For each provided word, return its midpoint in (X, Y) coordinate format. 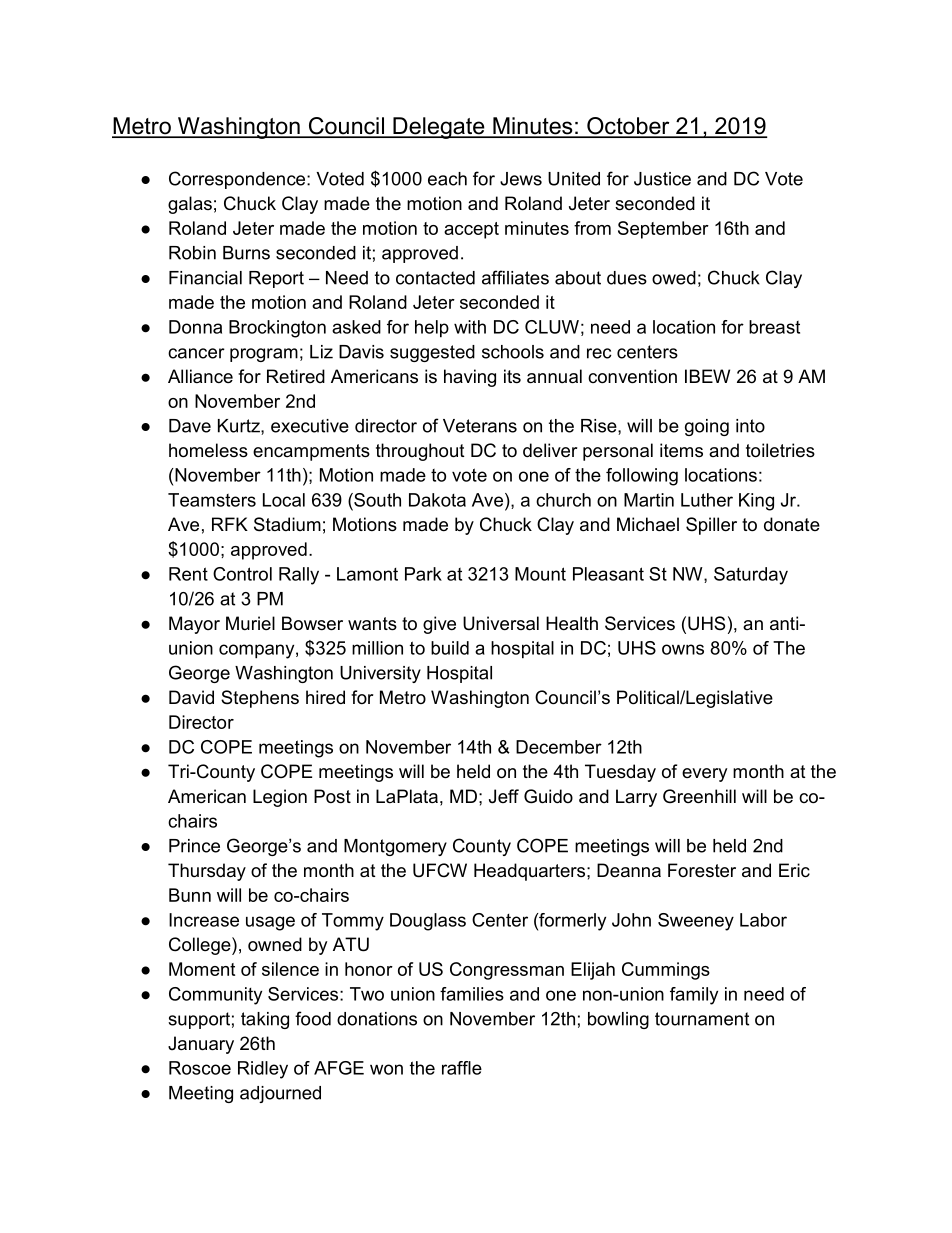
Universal (501, 623)
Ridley (263, 1070)
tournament (702, 1019)
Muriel (250, 623)
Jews (521, 179)
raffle (462, 1068)
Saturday (751, 576)
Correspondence (238, 180)
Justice (662, 179)
